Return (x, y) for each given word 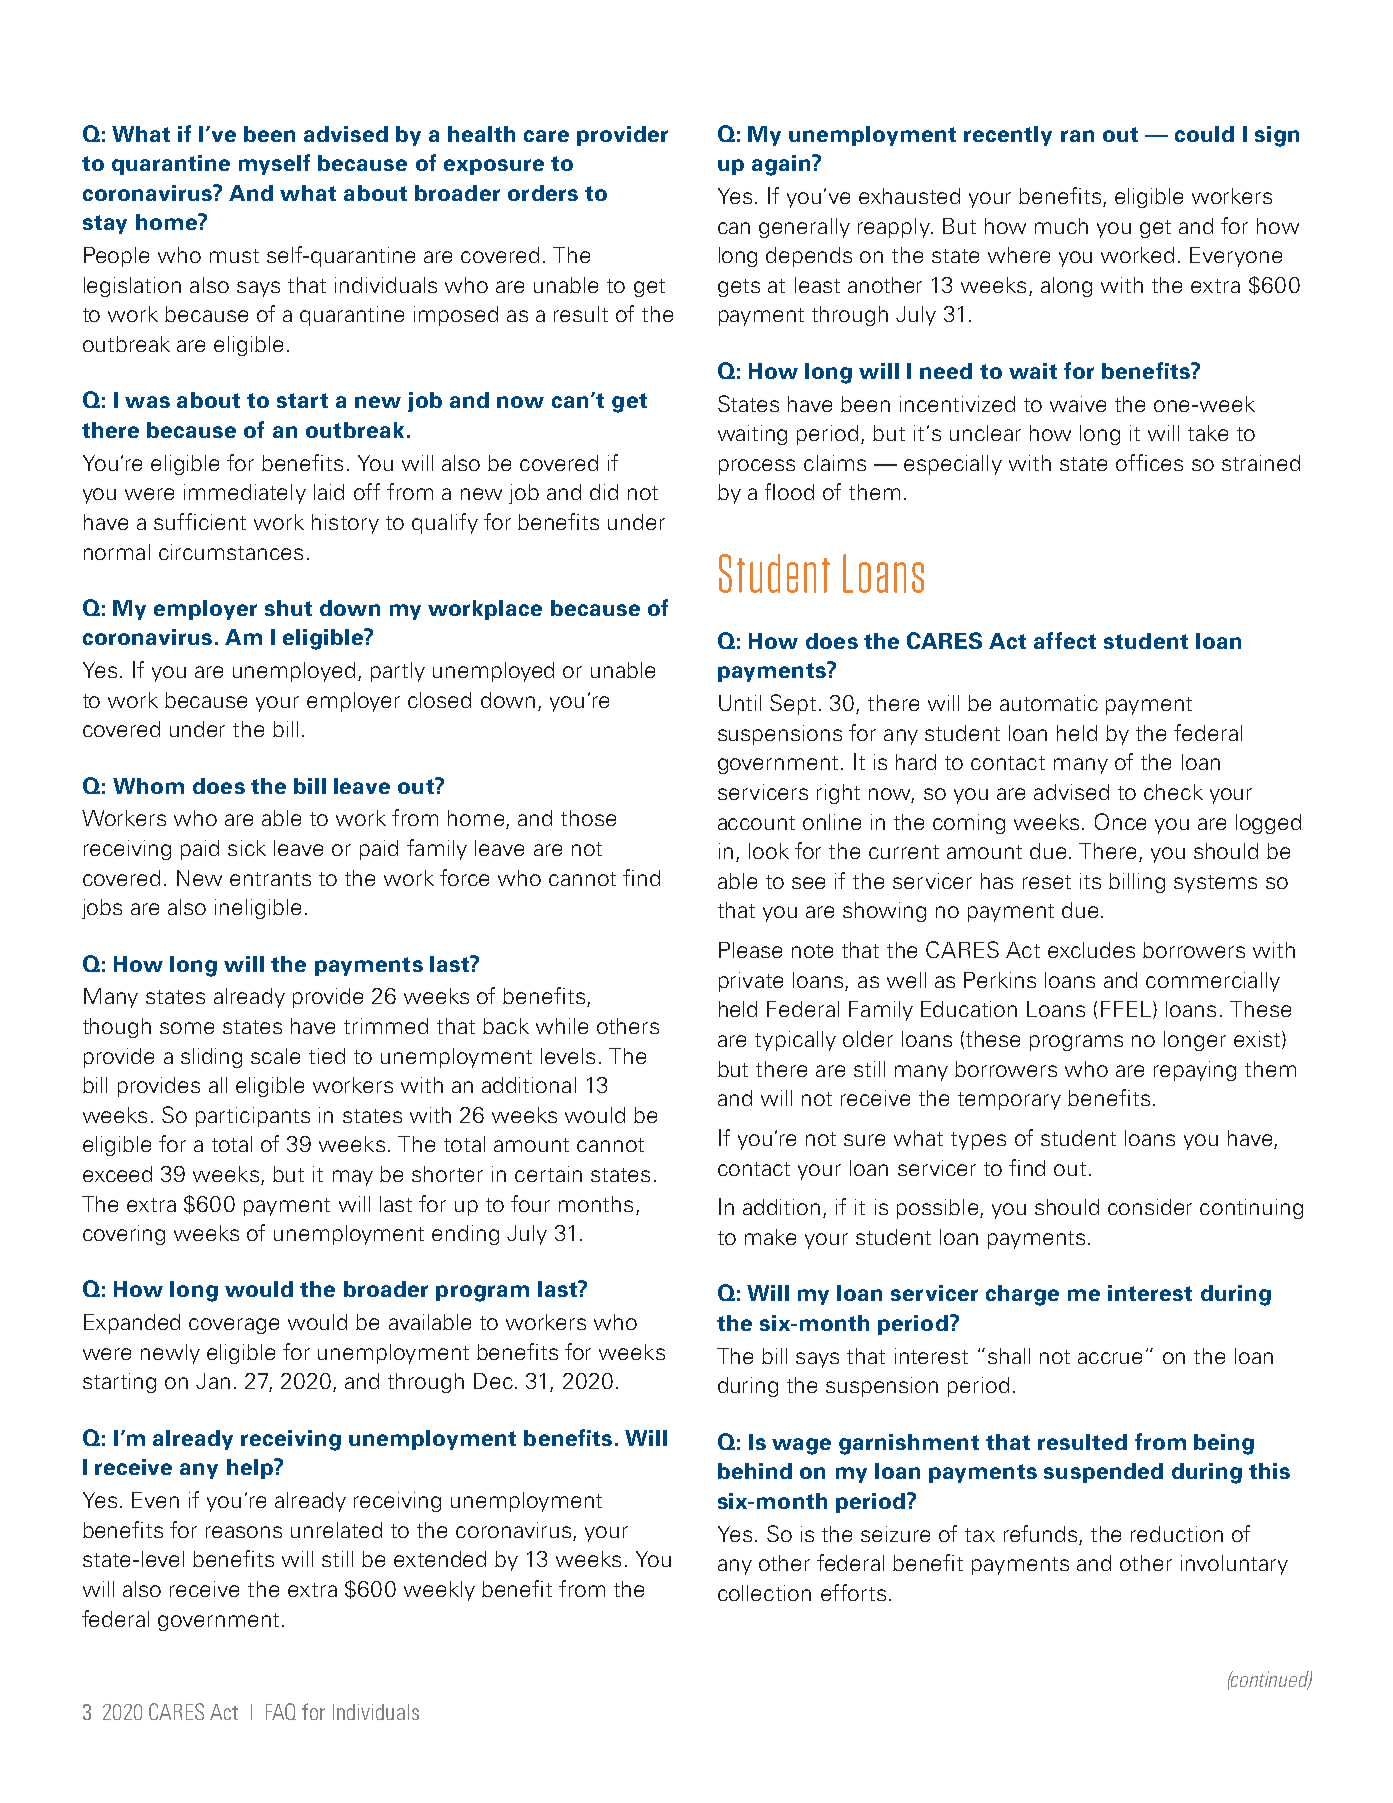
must (234, 256)
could (1204, 134)
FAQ (281, 1711)
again (782, 165)
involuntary (1234, 1565)
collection (764, 1593)
